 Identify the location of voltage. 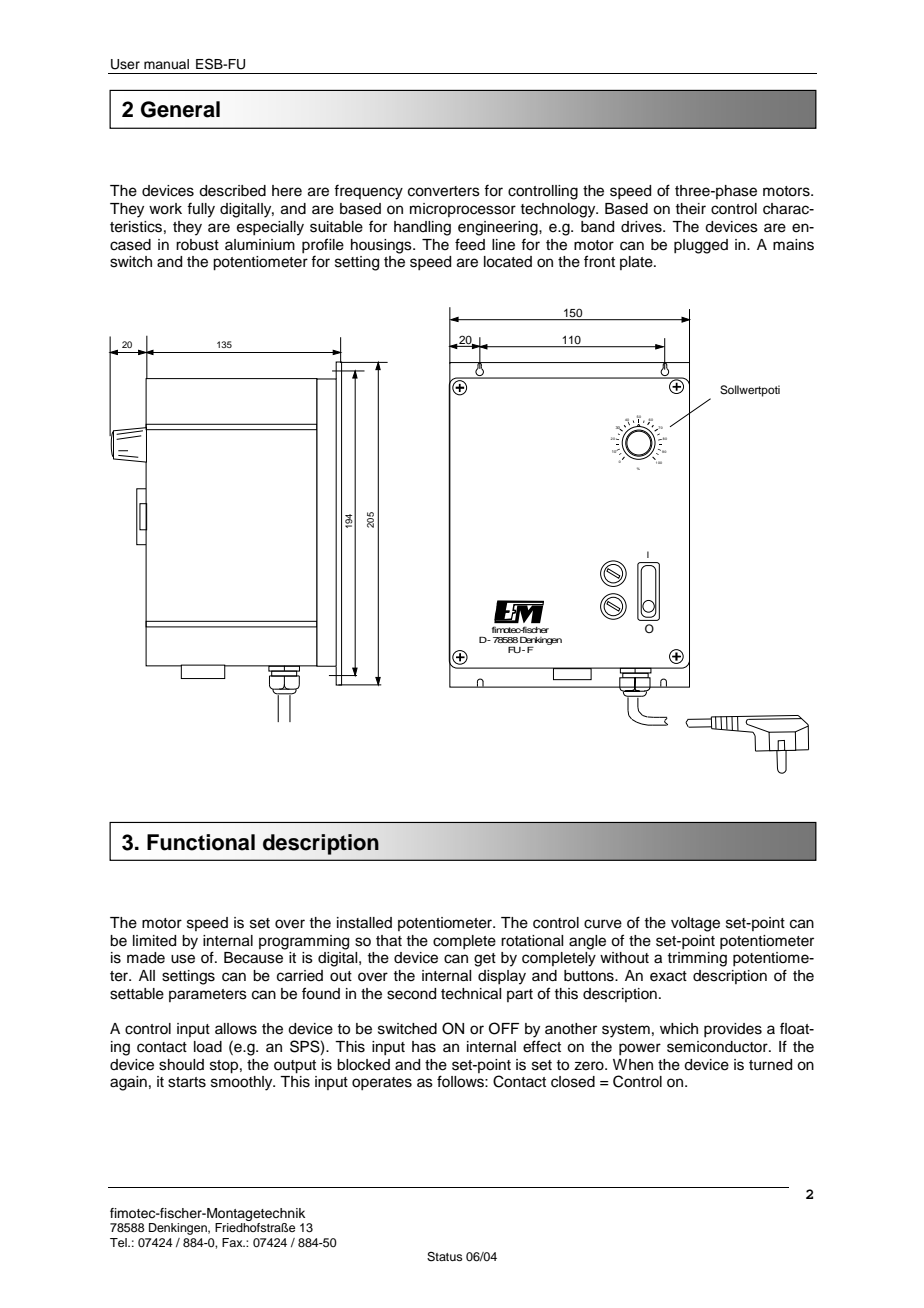
(695, 924).
